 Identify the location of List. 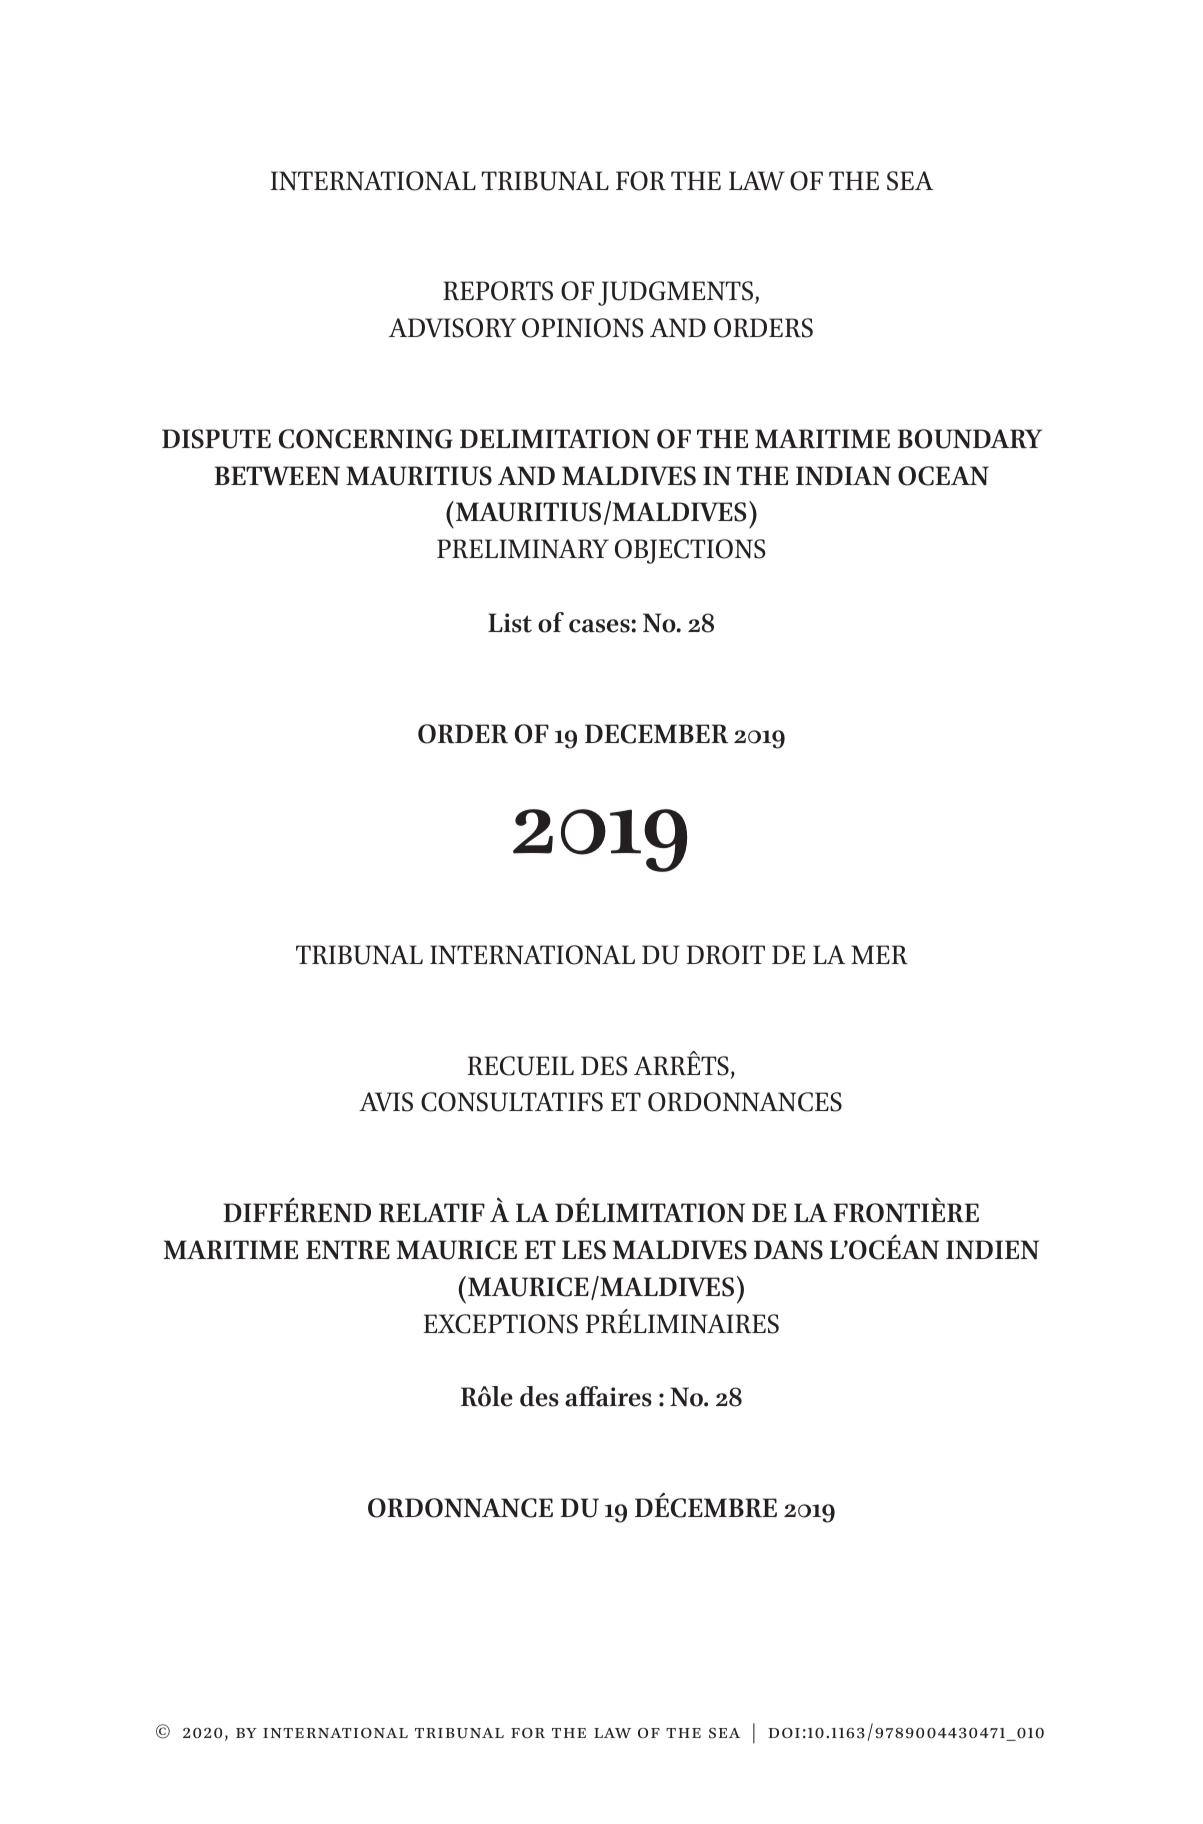
(510, 623).
